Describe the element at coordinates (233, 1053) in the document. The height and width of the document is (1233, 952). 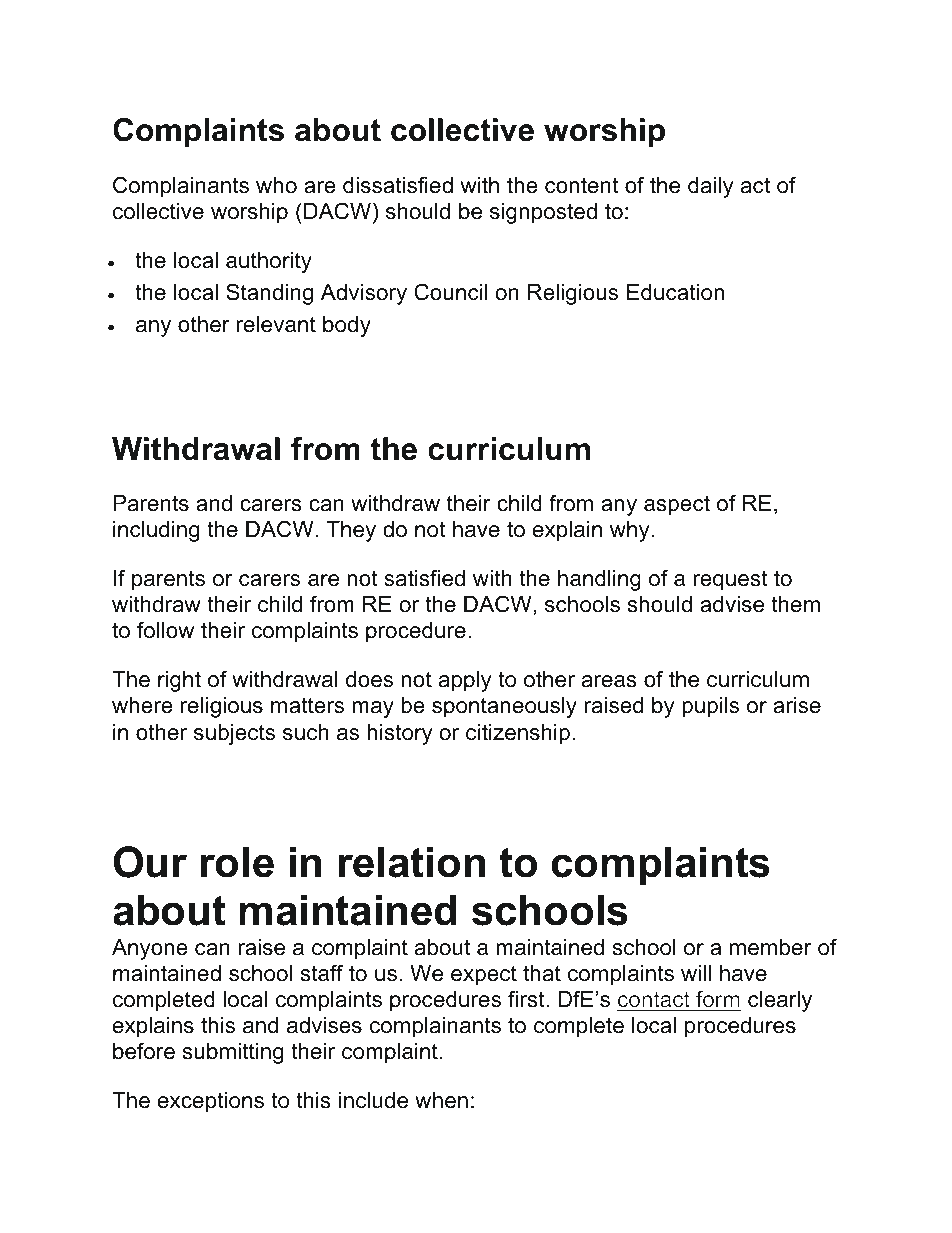
I see `submitting` at that location.
